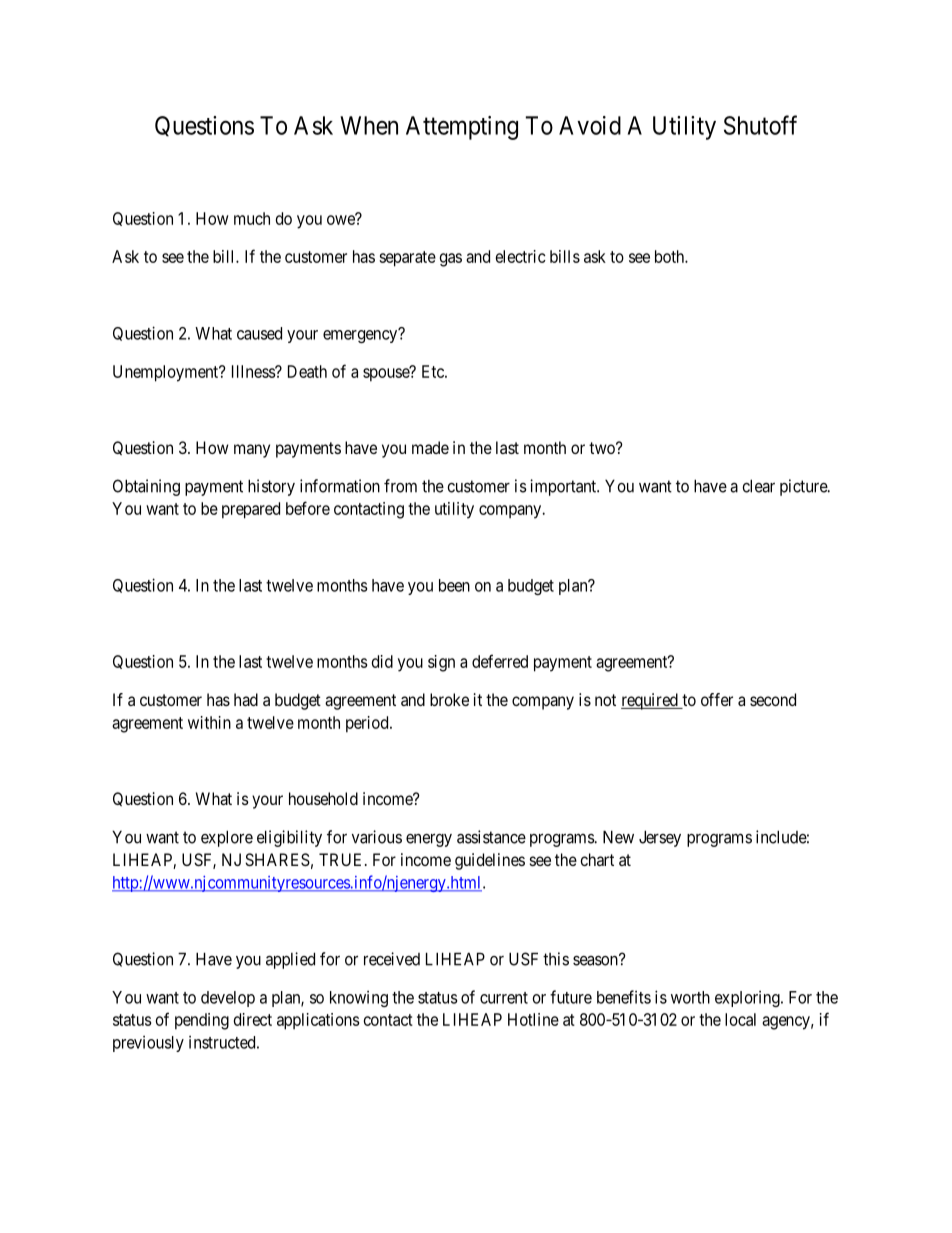 The image size is (952, 1233). I want to click on assistance, so click(491, 837).
